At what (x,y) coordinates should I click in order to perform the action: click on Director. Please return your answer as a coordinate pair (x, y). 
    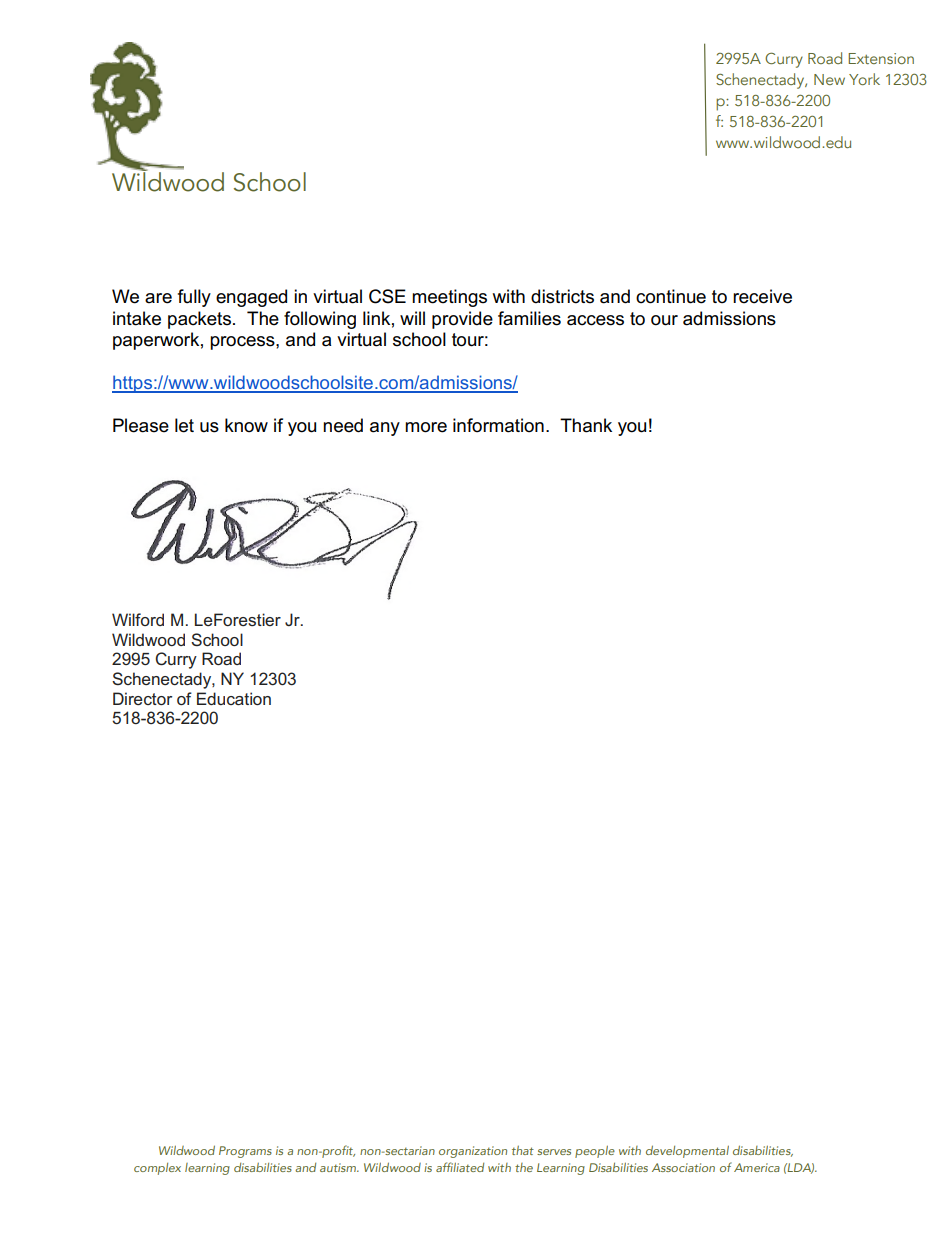
    Looking at the image, I should click on (142, 698).
